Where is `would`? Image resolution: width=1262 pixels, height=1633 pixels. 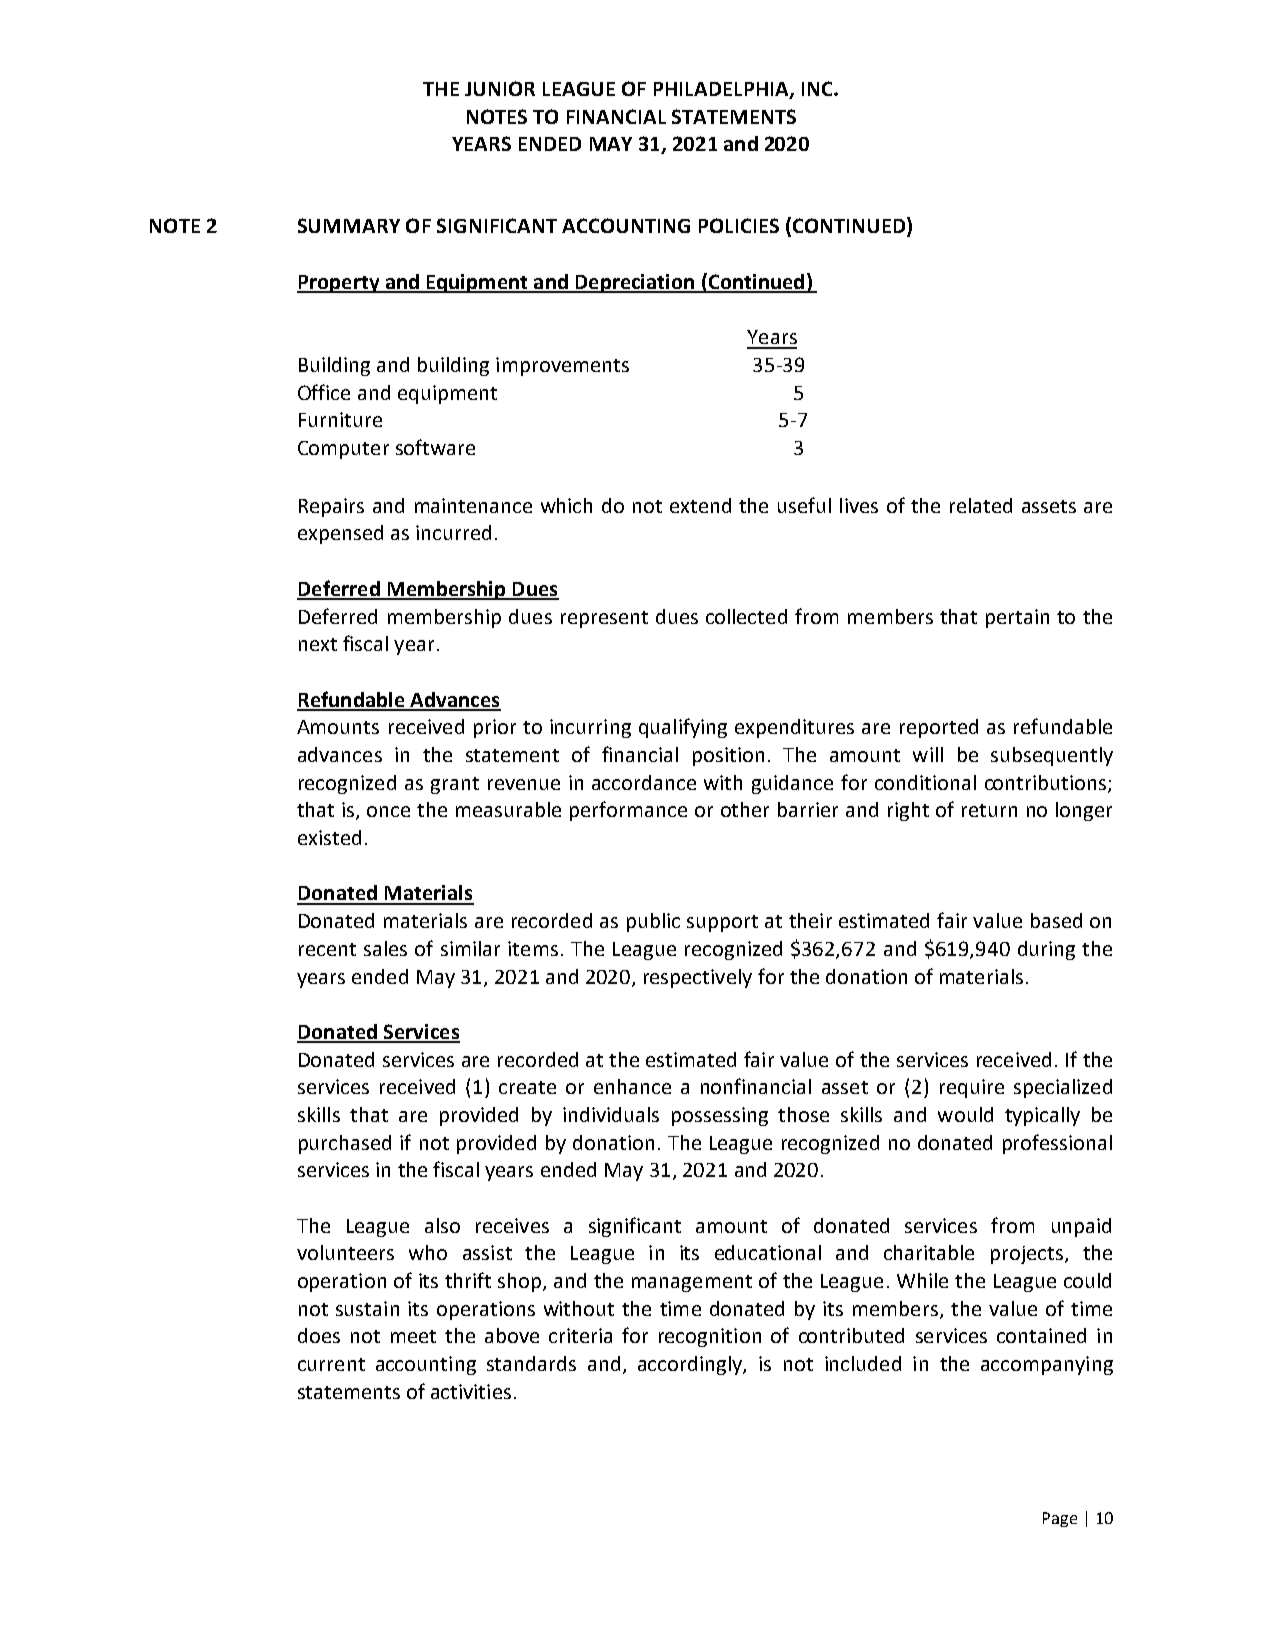 would is located at coordinates (965, 1114).
